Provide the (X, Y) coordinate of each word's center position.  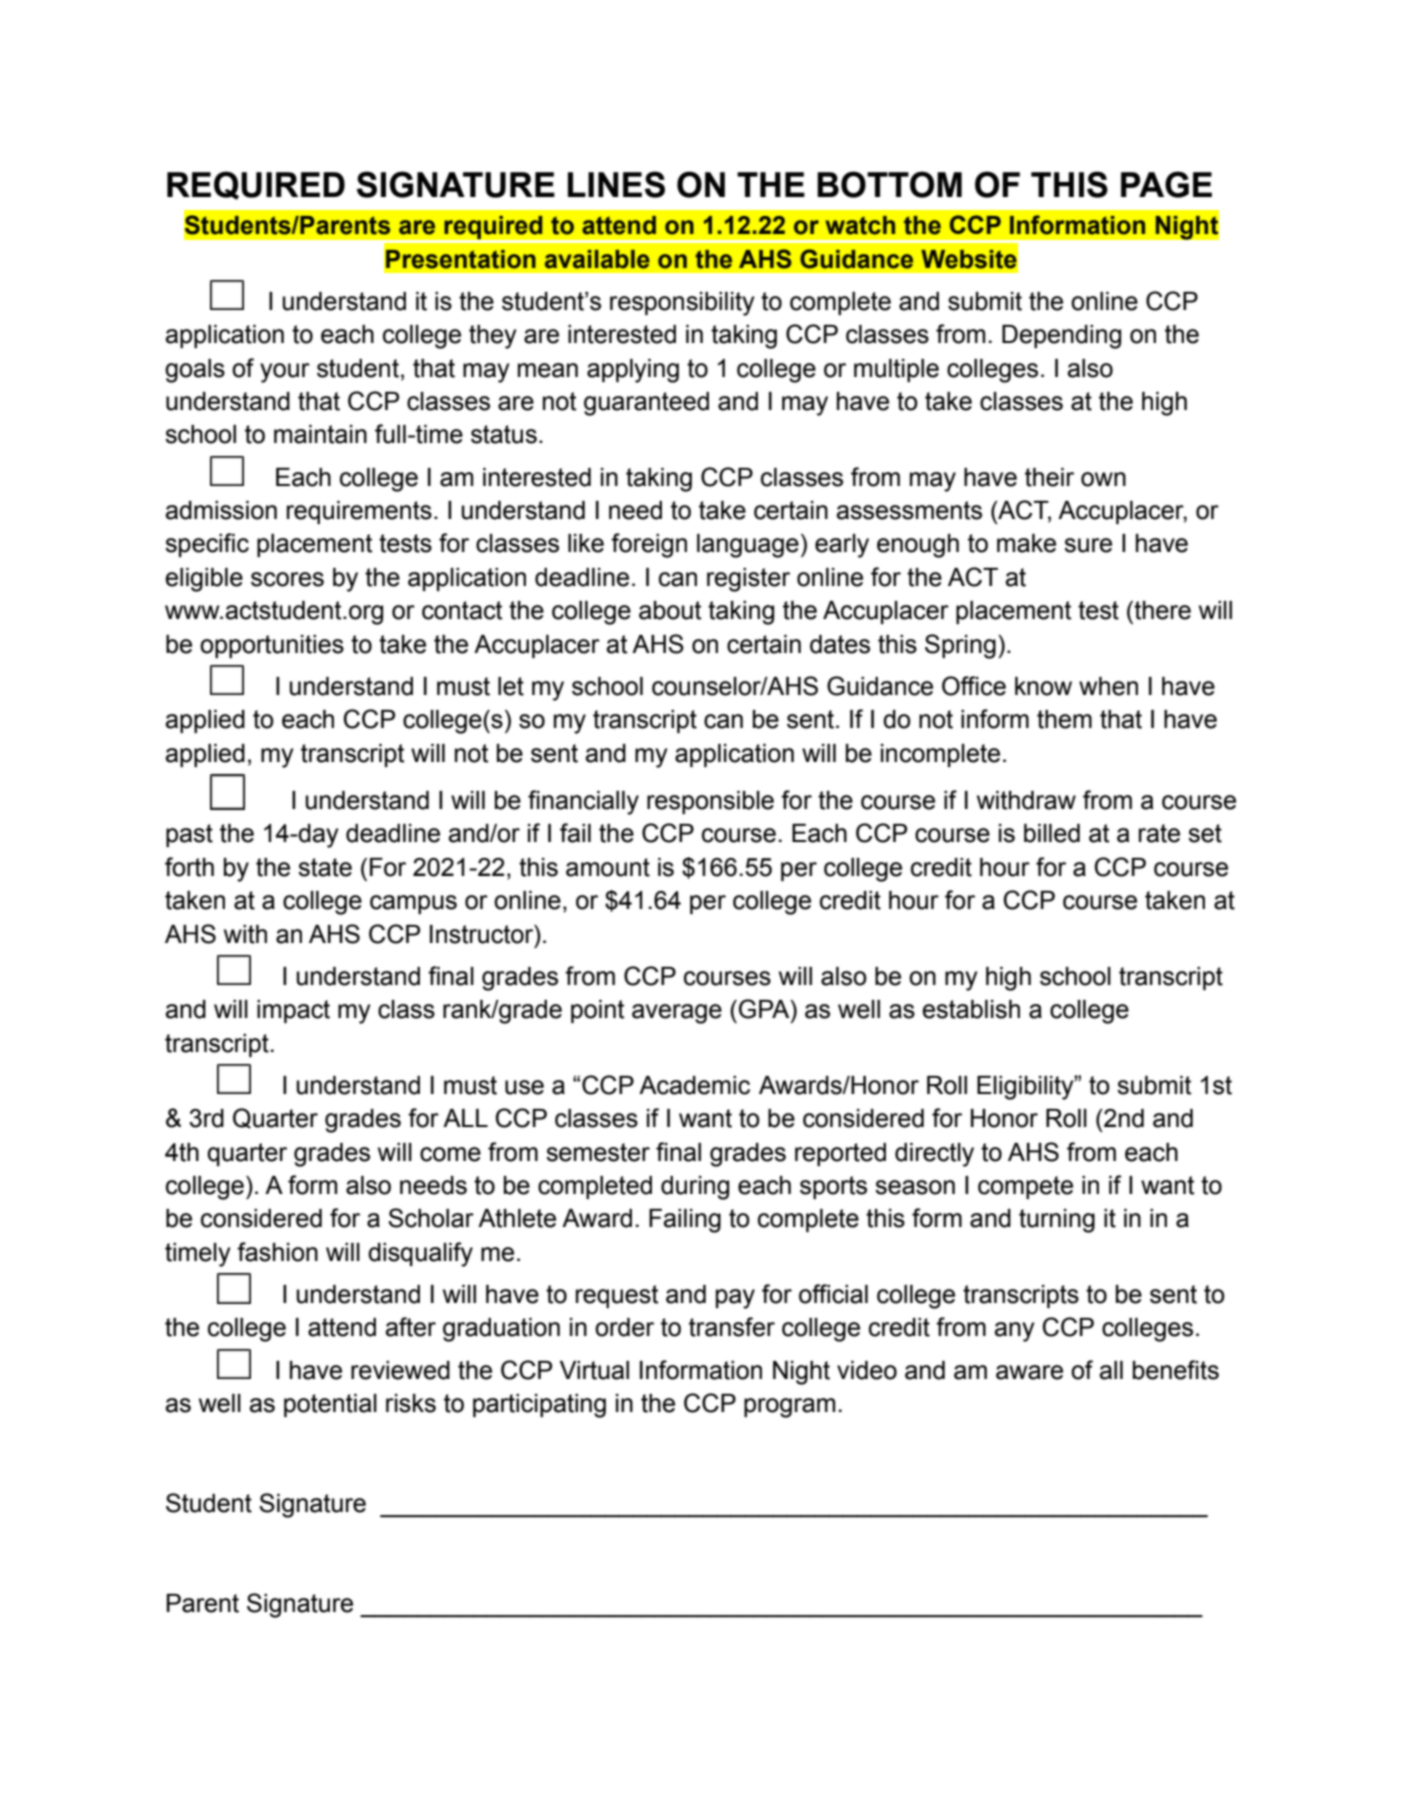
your (285, 373)
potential (330, 1405)
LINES (616, 184)
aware (1029, 1372)
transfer (732, 1327)
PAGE (1166, 184)
